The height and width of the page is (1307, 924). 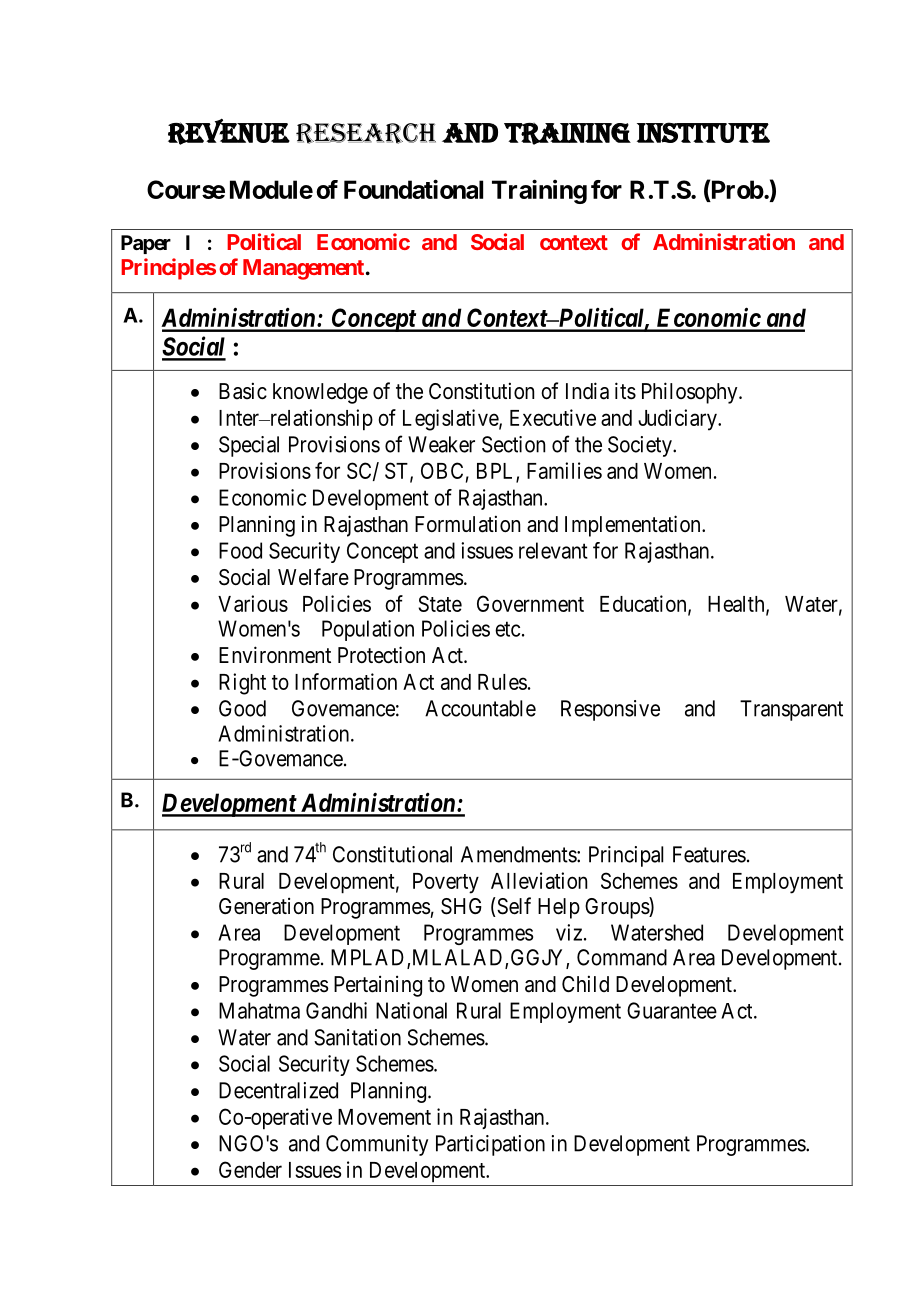 What do you see at coordinates (691, 393) in the page?
I see `Philosophy` at bounding box center [691, 393].
